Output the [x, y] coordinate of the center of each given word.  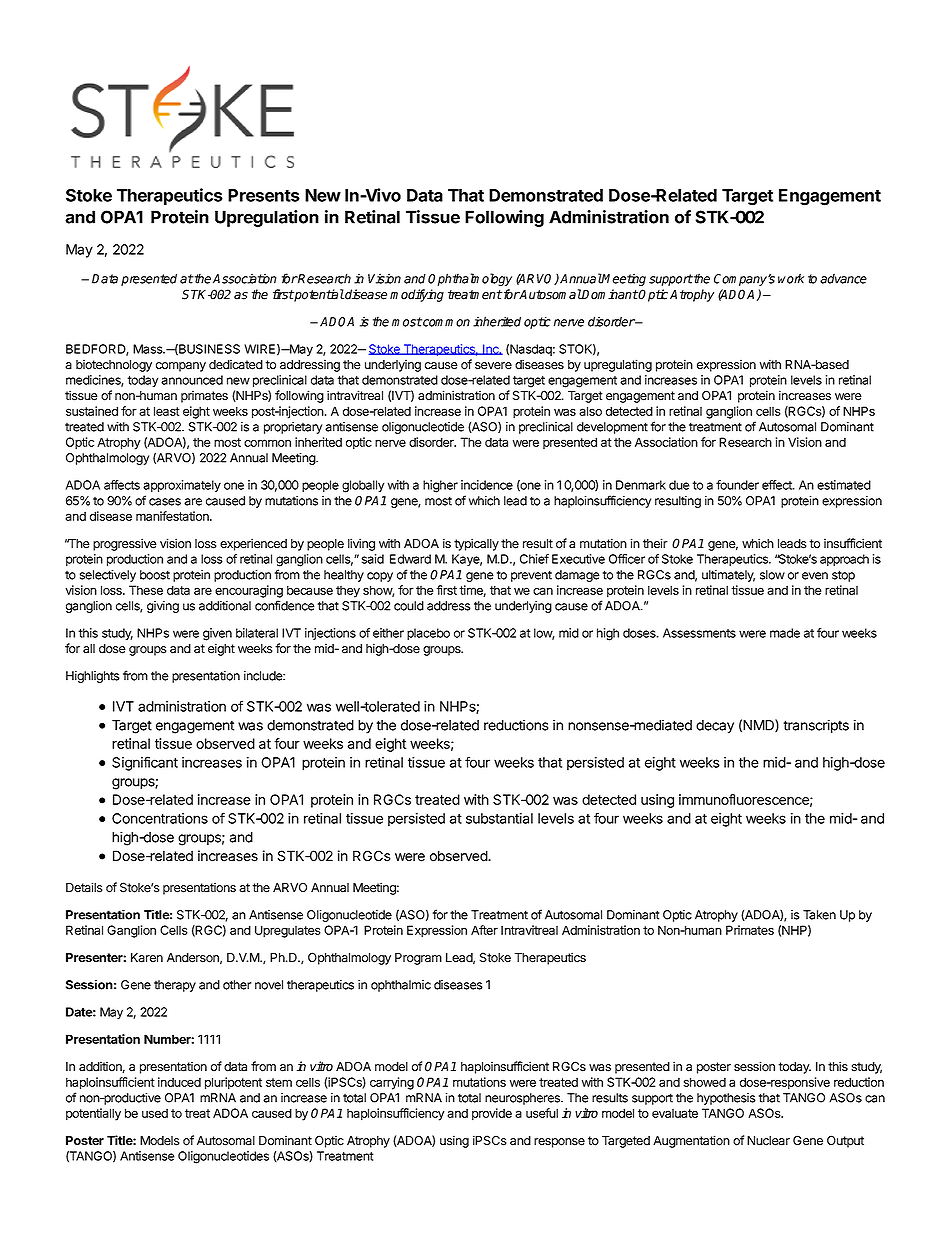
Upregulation [267, 218]
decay [715, 727]
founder [737, 485]
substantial [499, 818]
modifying [417, 295]
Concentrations [160, 818]
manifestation [173, 516]
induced [179, 1082]
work [791, 278]
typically [476, 544]
